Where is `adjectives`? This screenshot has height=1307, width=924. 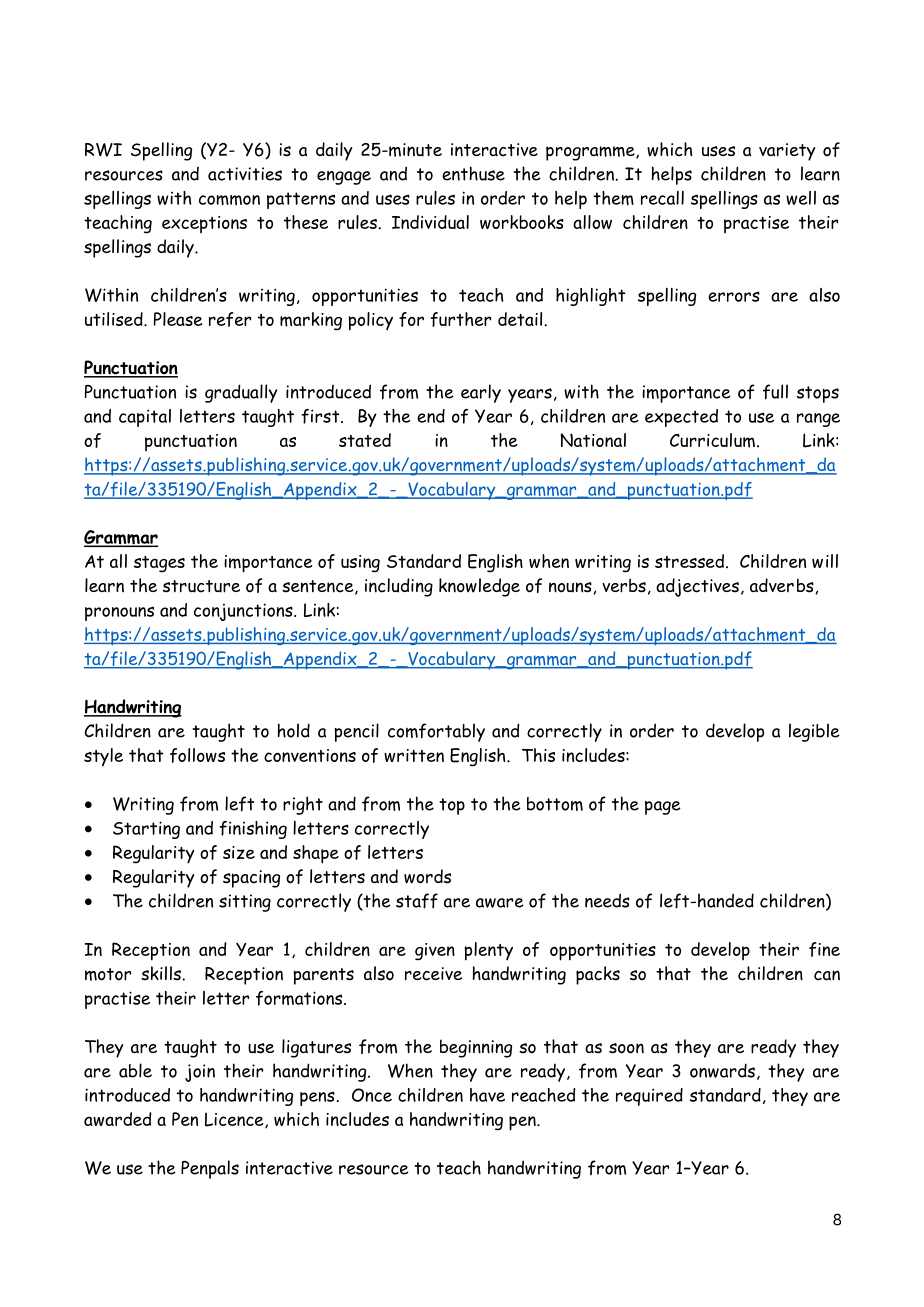
adjectives is located at coordinates (697, 587).
